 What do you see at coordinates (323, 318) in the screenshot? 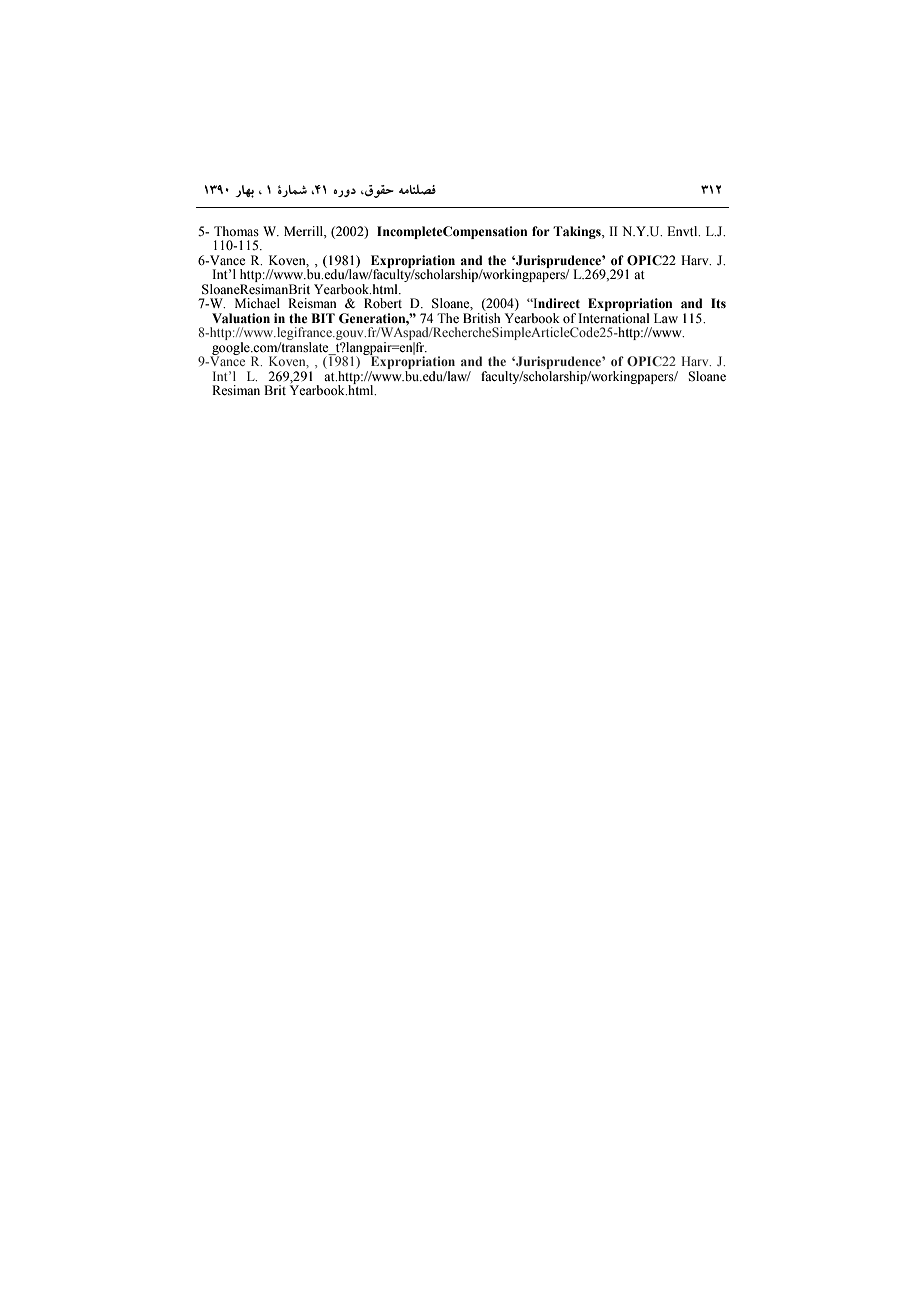
I see `BIT` at bounding box center [323, 318].
